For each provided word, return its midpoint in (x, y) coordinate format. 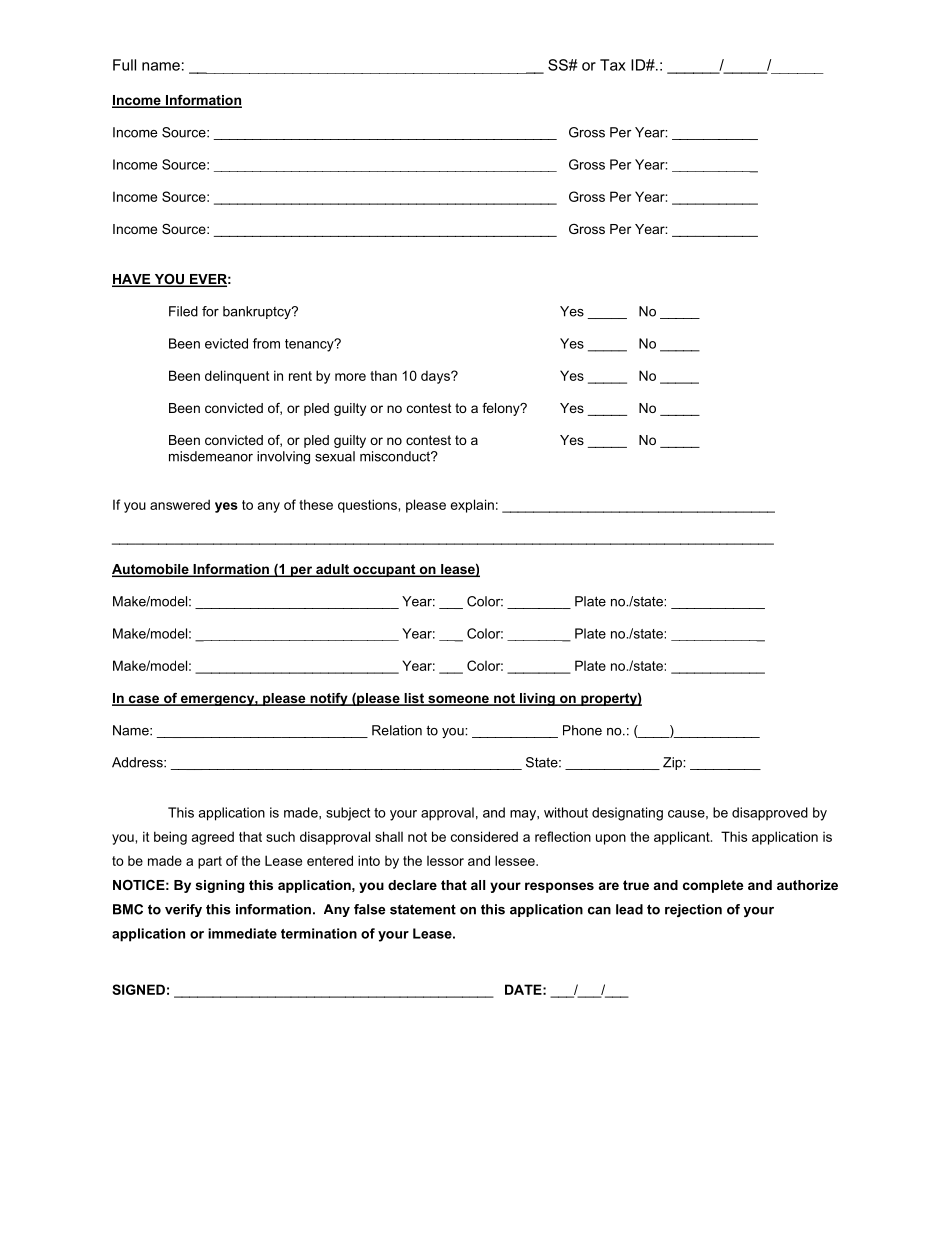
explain (472, 506)
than (383, 375)
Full (124, 65)
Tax (613, 65)
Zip (673, 763)
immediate (242, 933)
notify (329, 699)
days (436, 377)
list (414, 699)
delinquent (237, 377)
